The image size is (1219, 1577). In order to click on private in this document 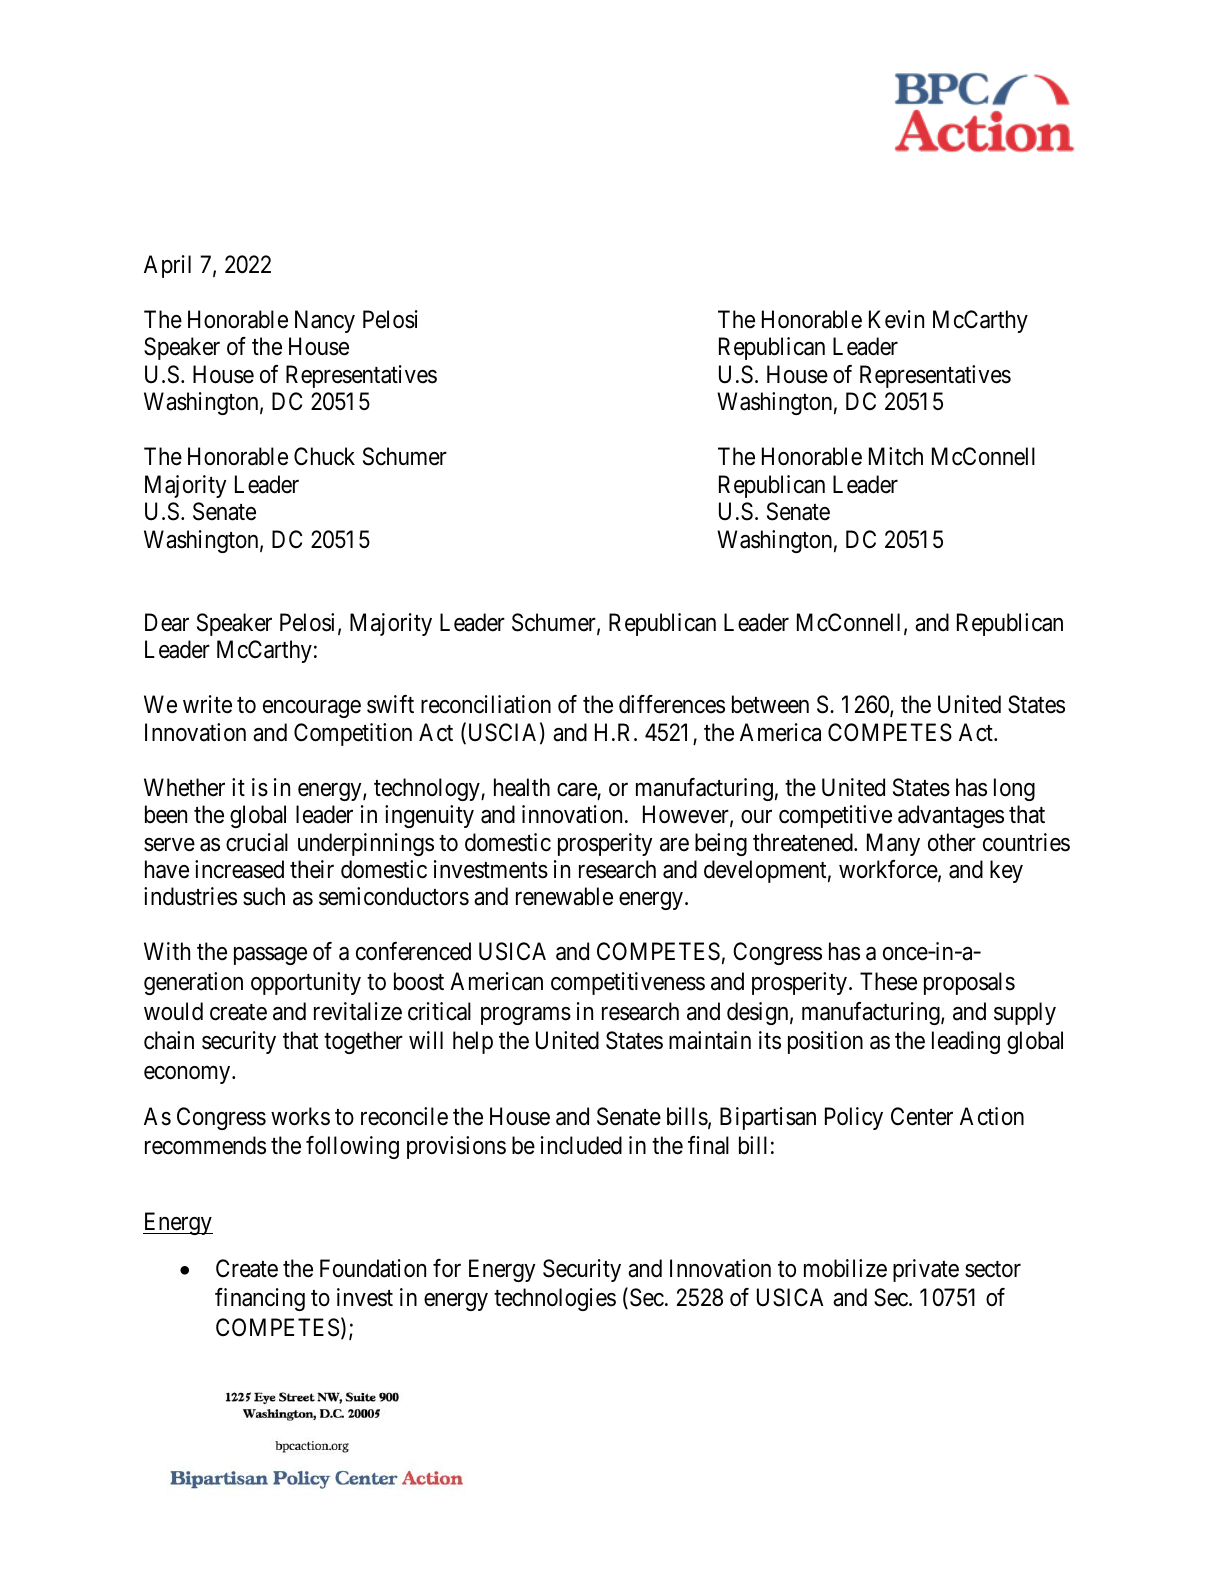, I will do `click(926, 1270)`.
